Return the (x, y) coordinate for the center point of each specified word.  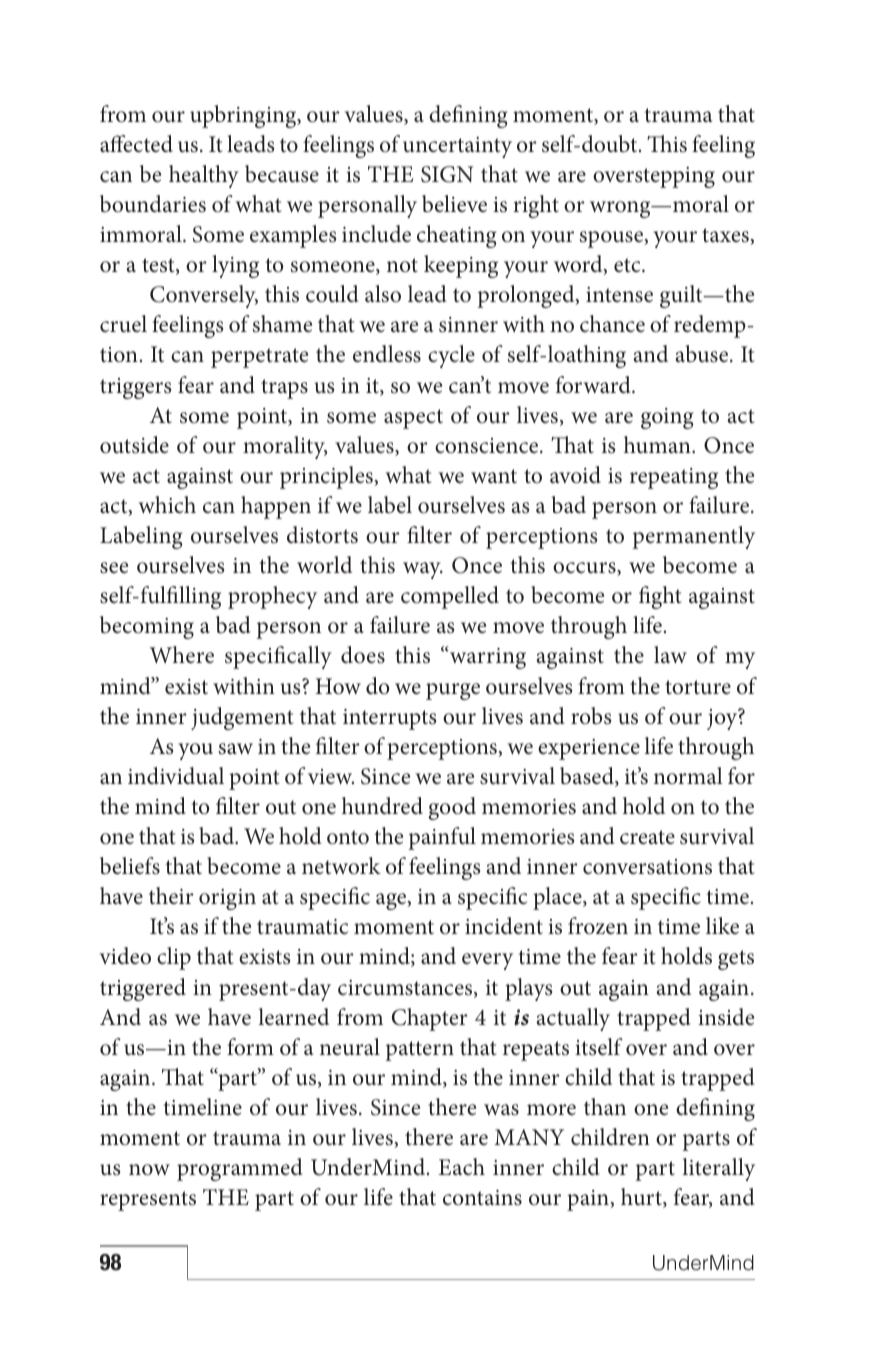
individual (176, 776)
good (452, 808)
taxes (726, 236)
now (149, 1170)
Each (462, 1167)
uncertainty (457, 147)
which (167, 505)
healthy (204, 176)
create (647, 837)
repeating (674, 478)
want (494, 476)
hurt (642, 1198)
